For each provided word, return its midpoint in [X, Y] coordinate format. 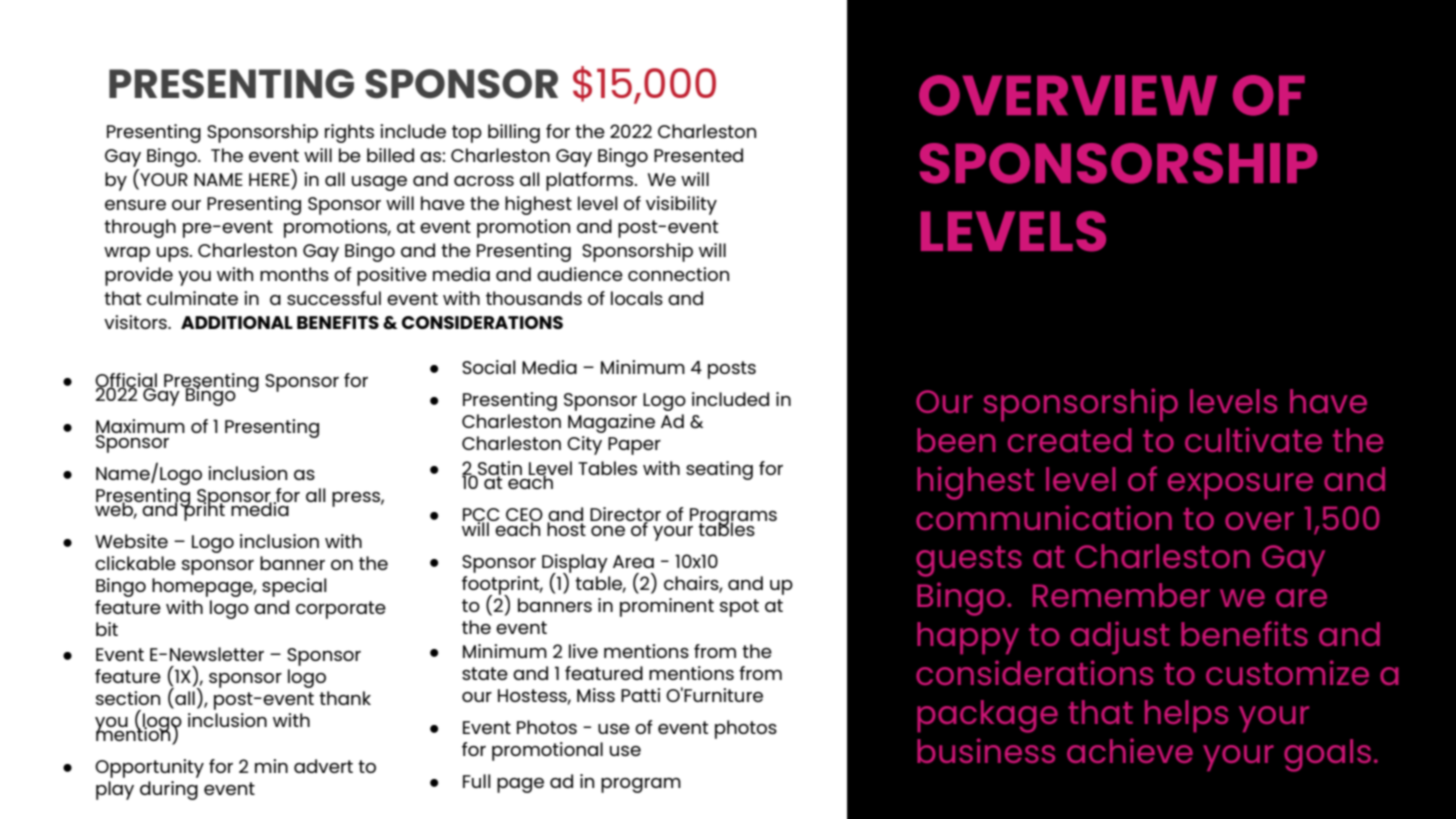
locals [637, 298]
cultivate [1253, 439]
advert [323, 766]
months [294, 274]
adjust [1120, 638]
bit [107, 629]
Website [131, 541]
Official [126, 381]
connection [678, 274]
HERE [269, 179]
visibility [681, 205]
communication [1044, 517]
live [583, 651]
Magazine [611, 423]
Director [625, 515]
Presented [698, 155]
